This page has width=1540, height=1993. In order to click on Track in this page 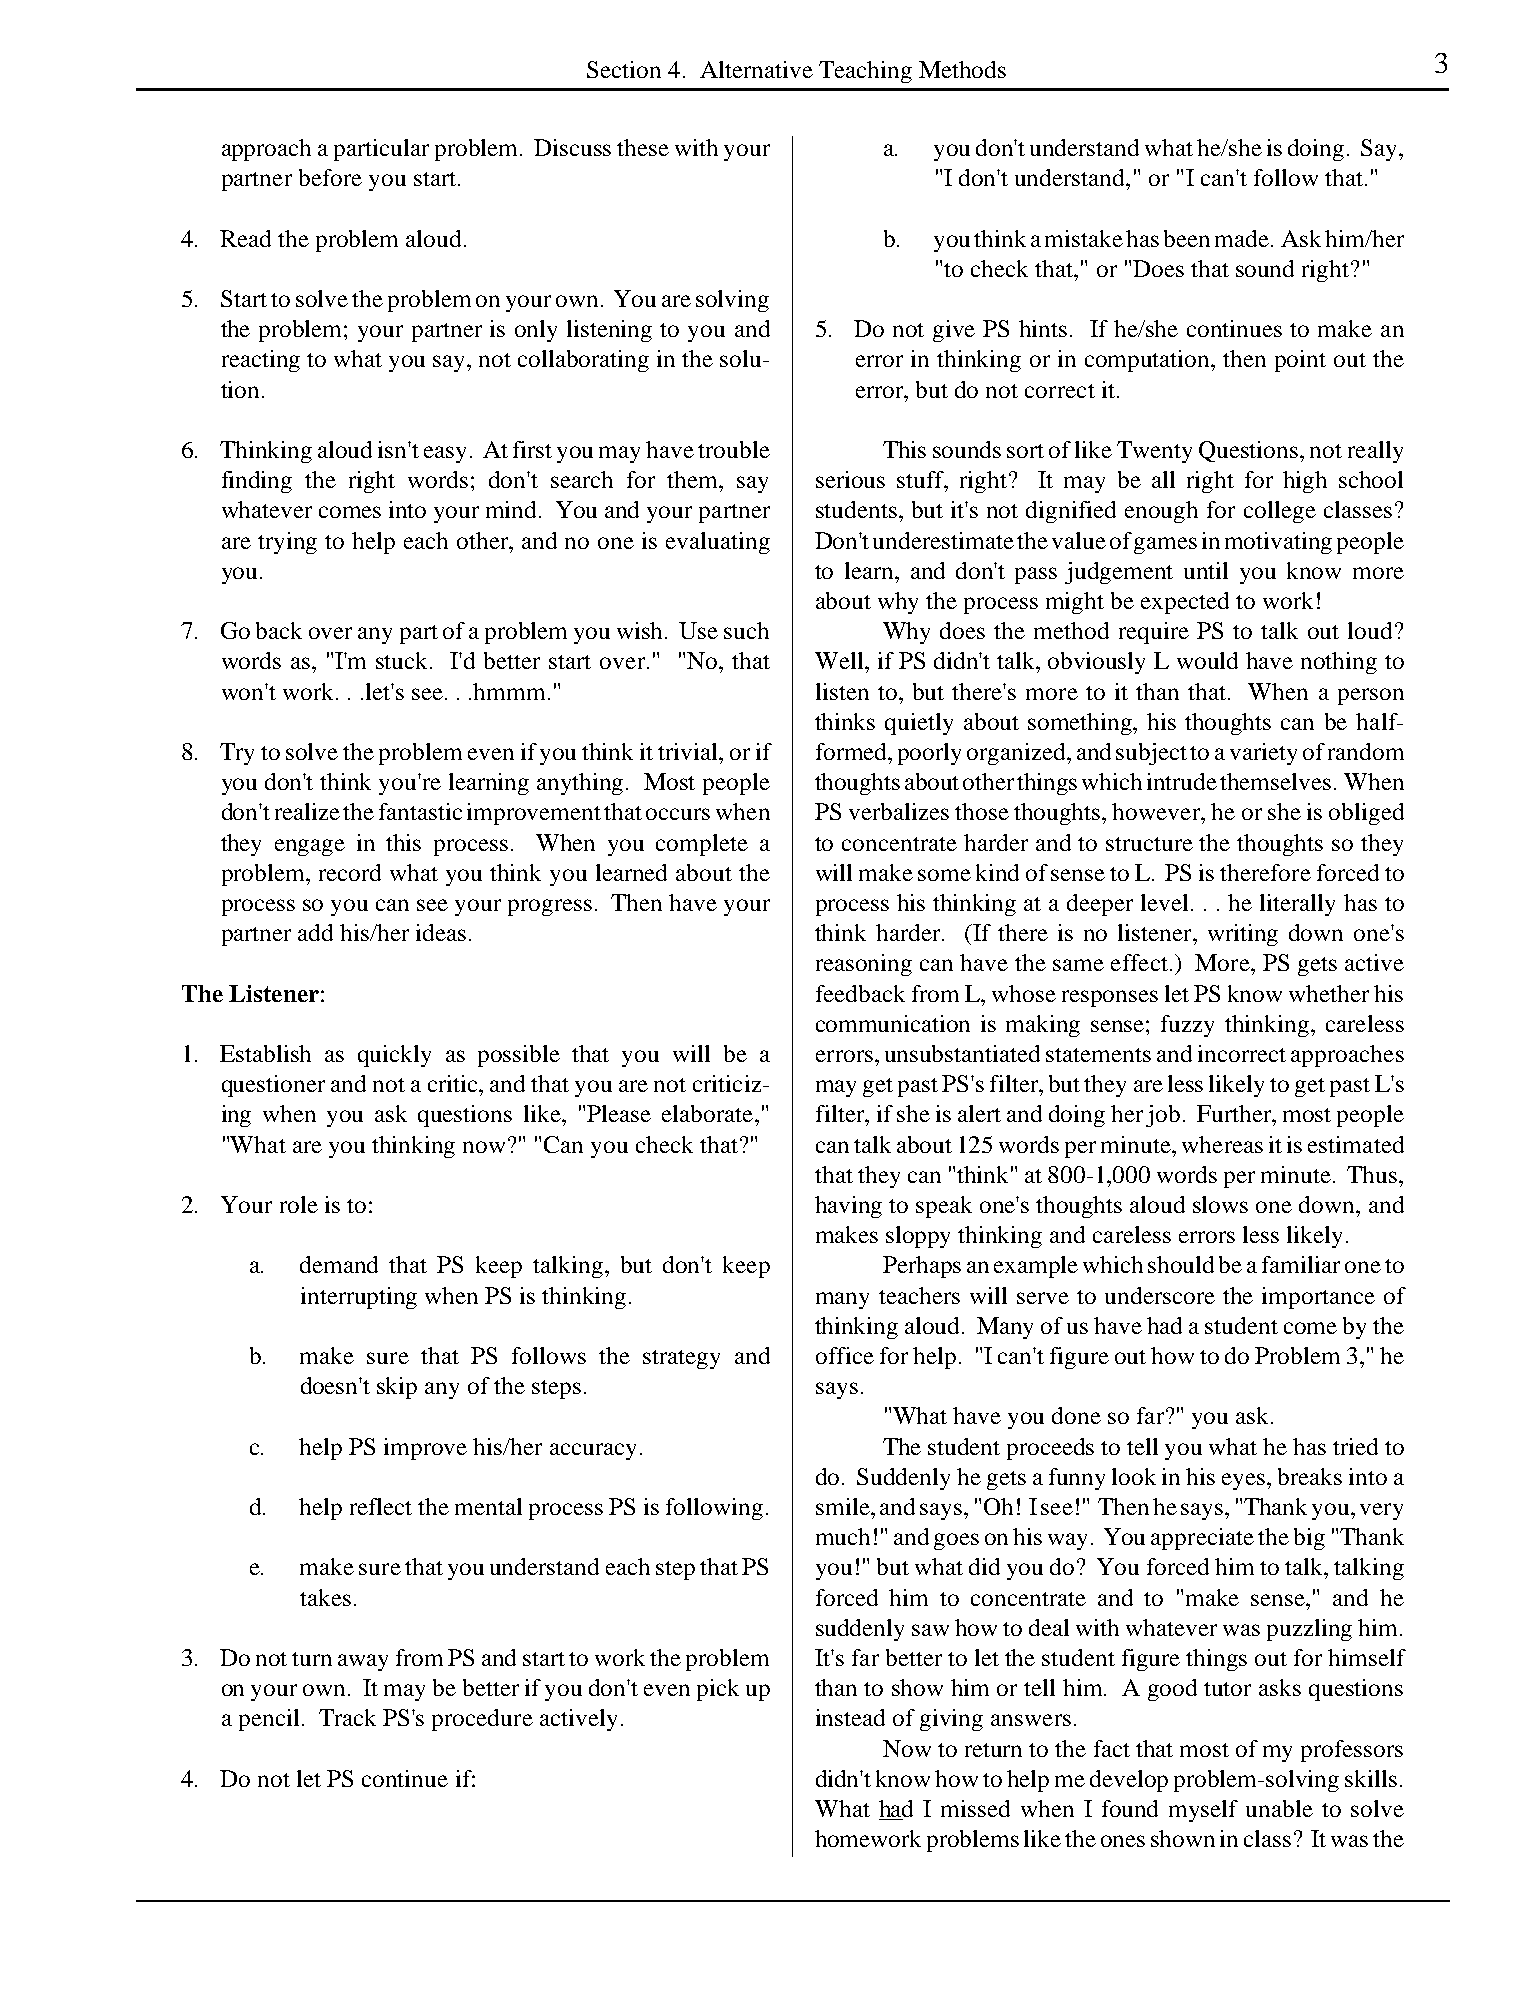, I will do `click(347, 1717)`.
